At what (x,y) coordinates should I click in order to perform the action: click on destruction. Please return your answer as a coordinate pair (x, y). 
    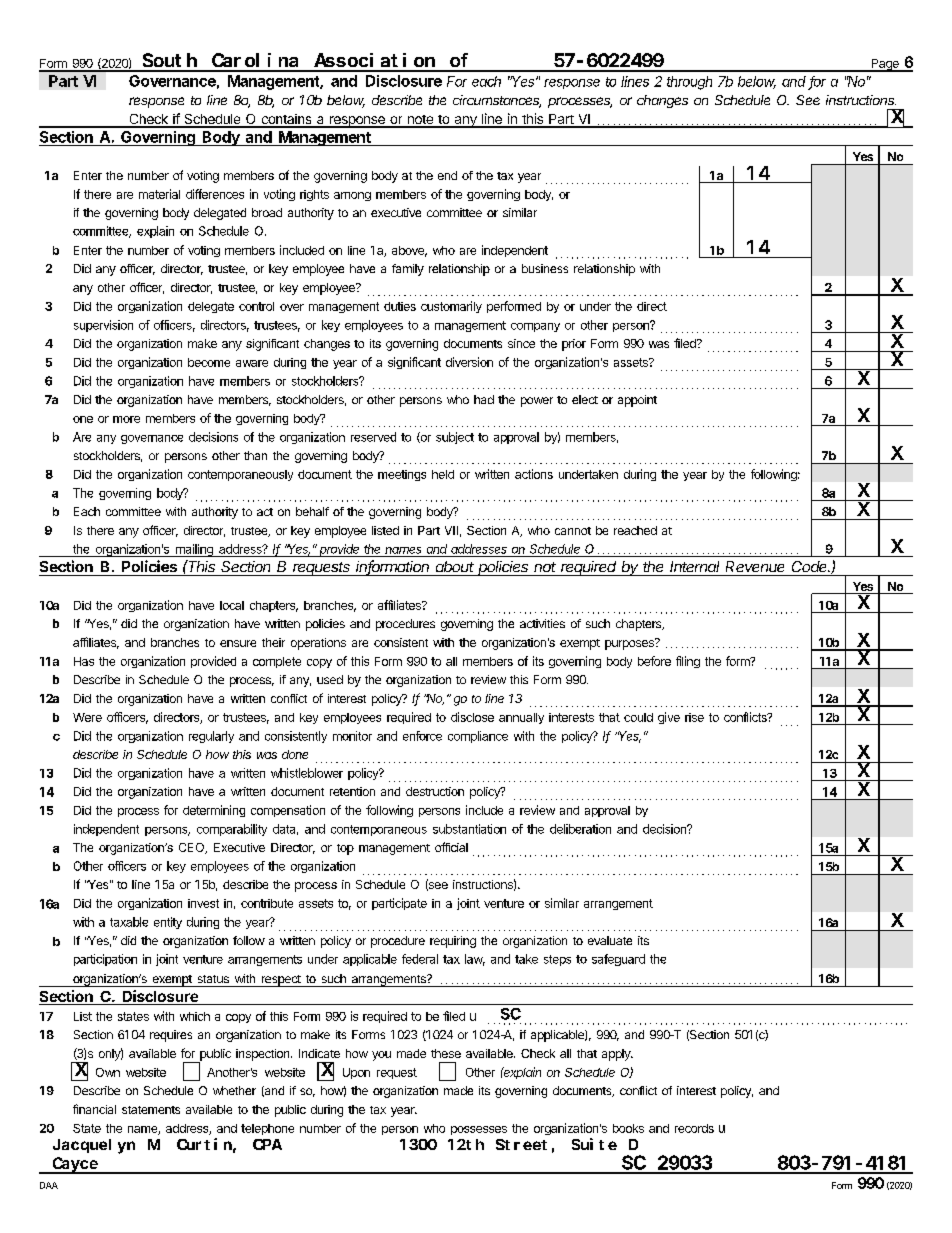
    Looking at the image, I should click on (435, 791).
